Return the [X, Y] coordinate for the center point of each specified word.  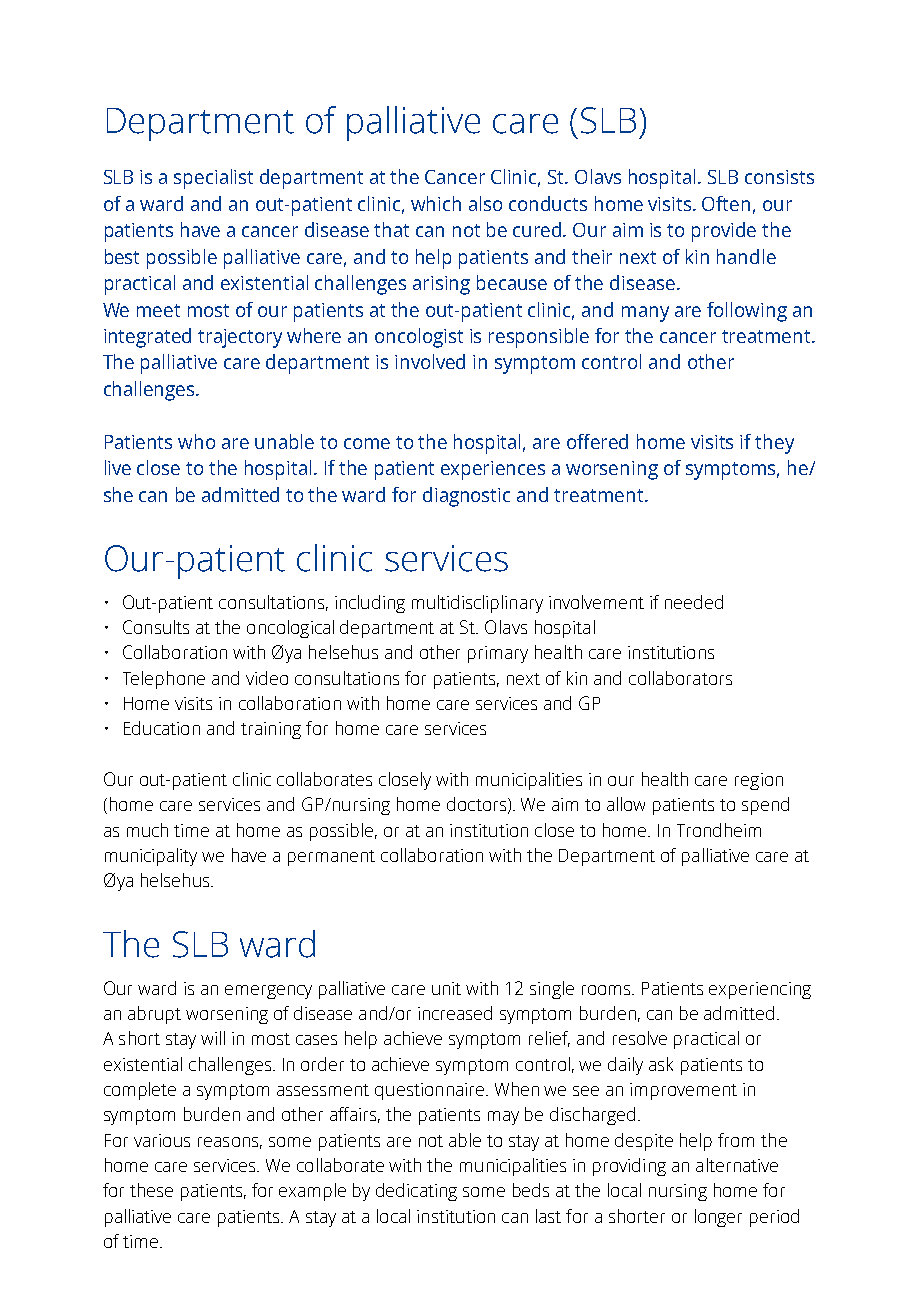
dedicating [416, 1192]
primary [498, 654]
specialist [213, 179]
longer [718, 1218]
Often [726, 203]
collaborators [680, 678]
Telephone [164, 680]
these [151, 1190]
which [436, 203]
